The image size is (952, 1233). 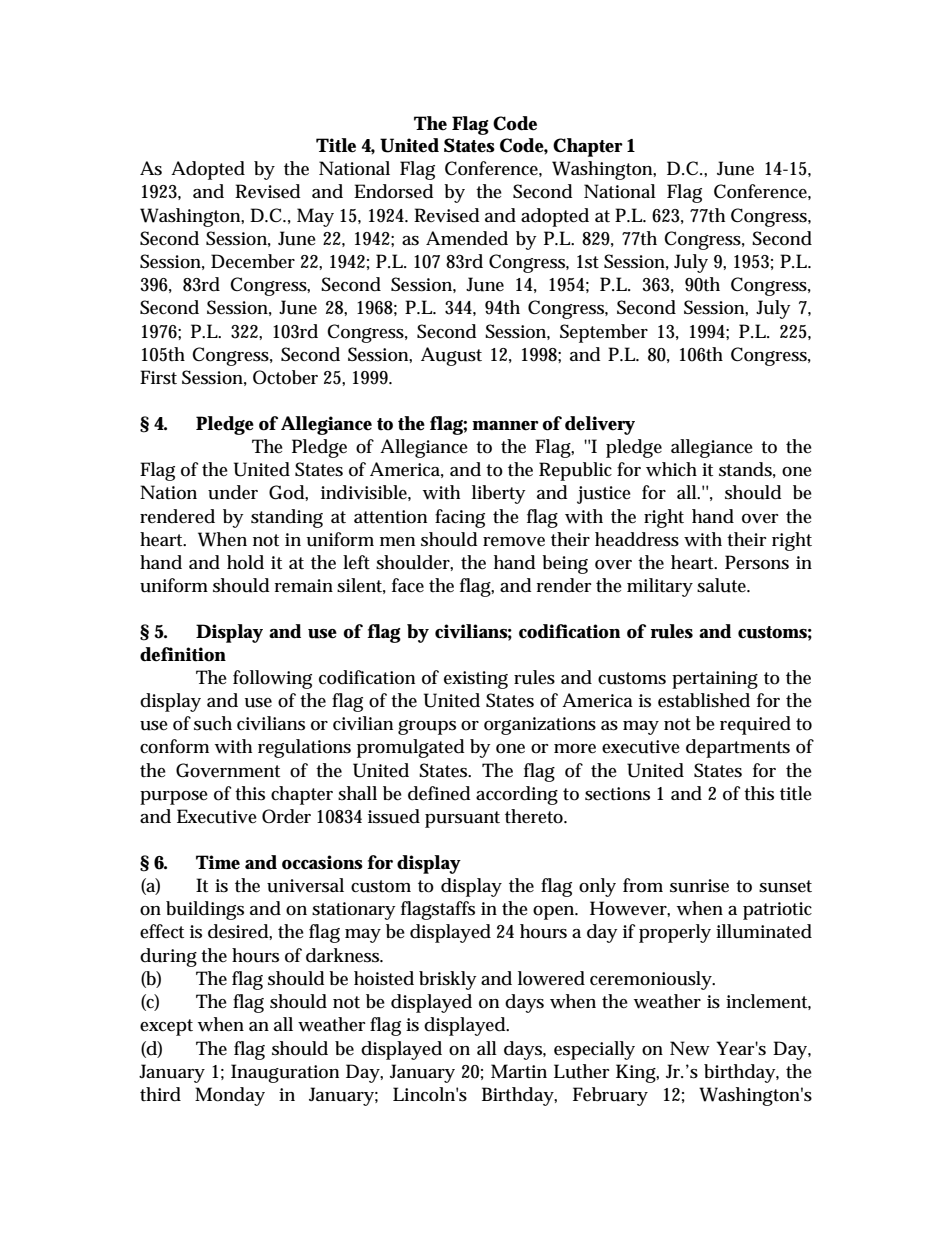 What do you see at coordinates (230, 1096) in the screenshot?
I see `Monday` at bounding box center [230, 1096].
